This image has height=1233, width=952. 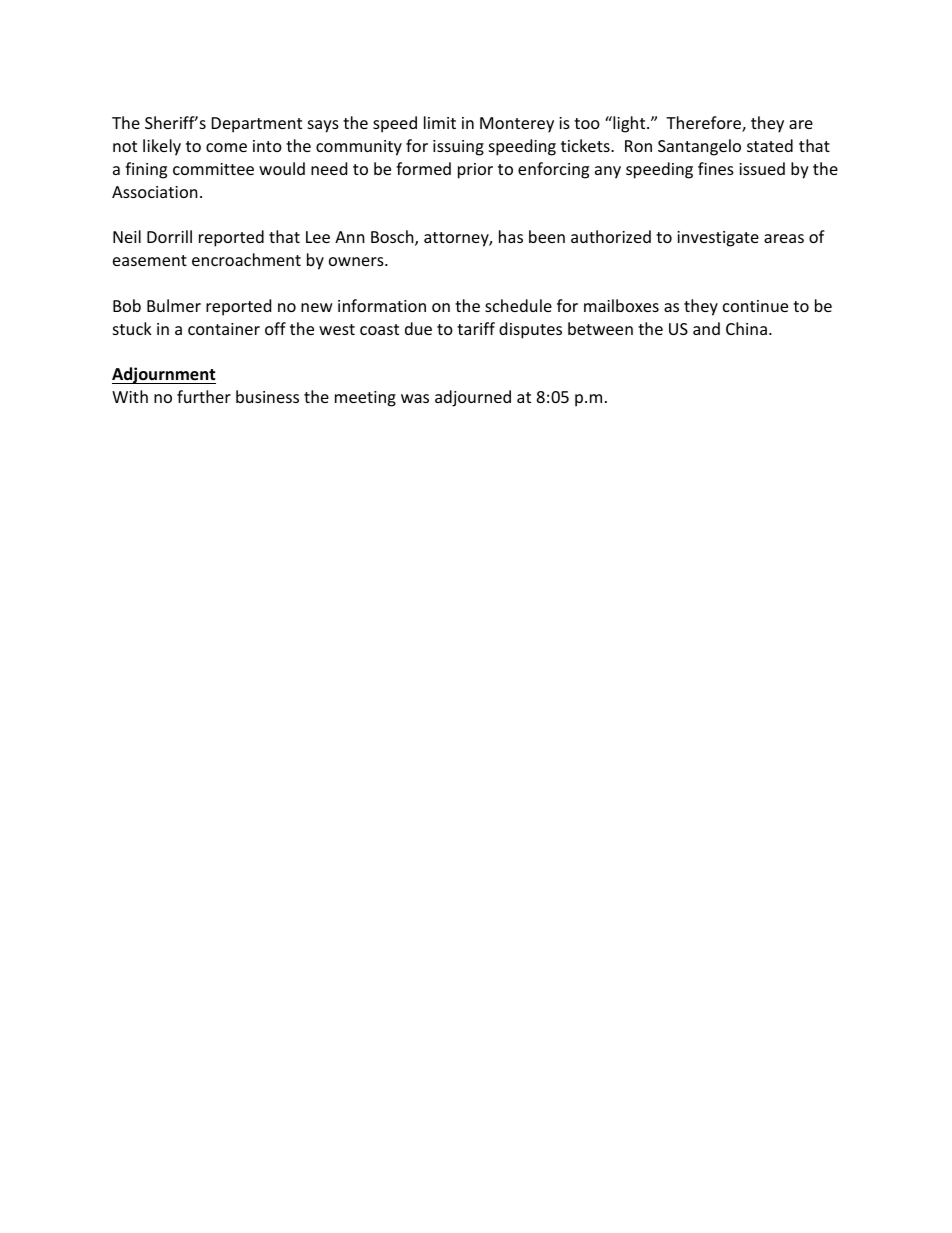 What do you see at coordinates (755, 306) in the image?
I see `continue` at bounding box center [755, 306].
